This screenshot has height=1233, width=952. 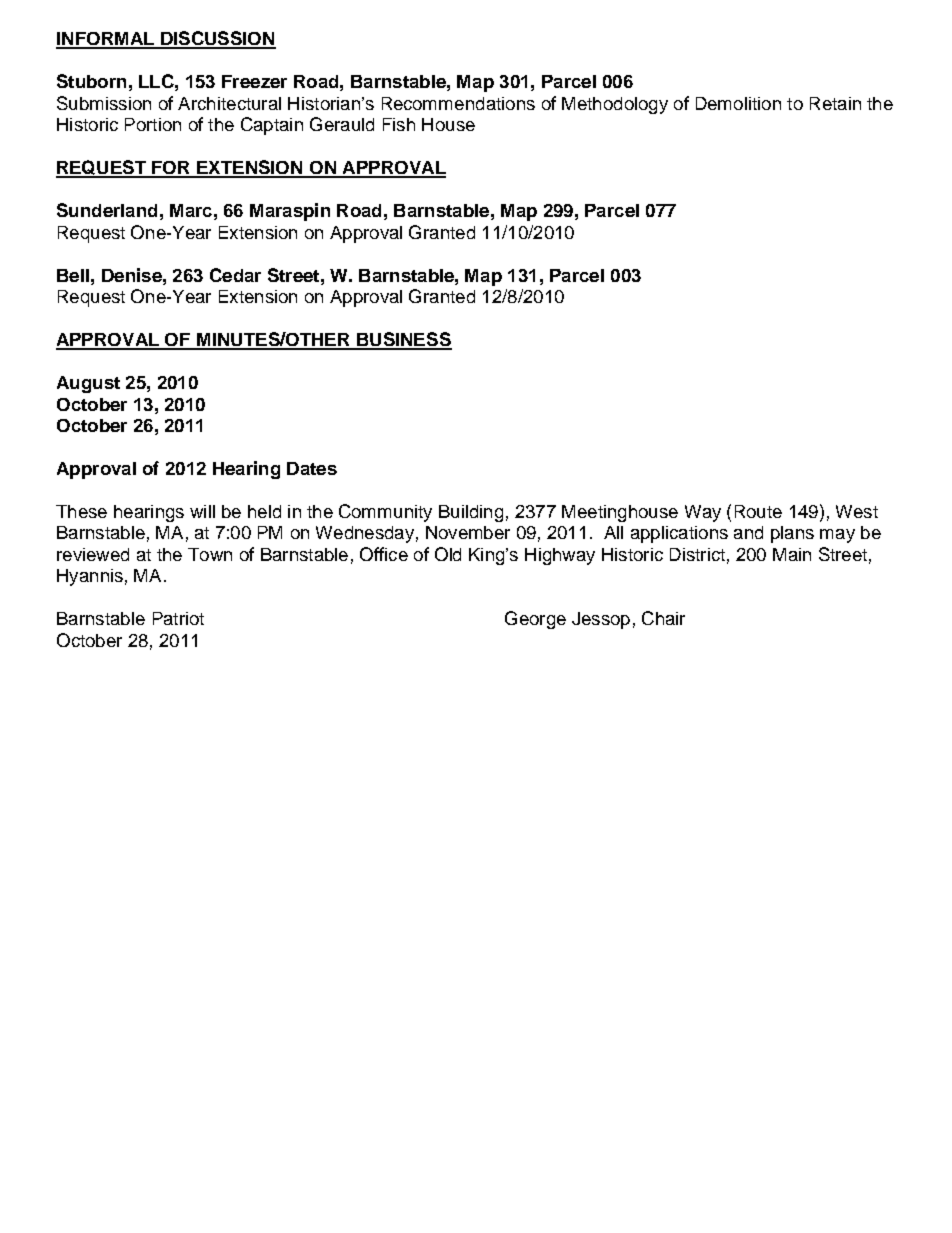 I want to click on George, so click(x=535, y=620).
